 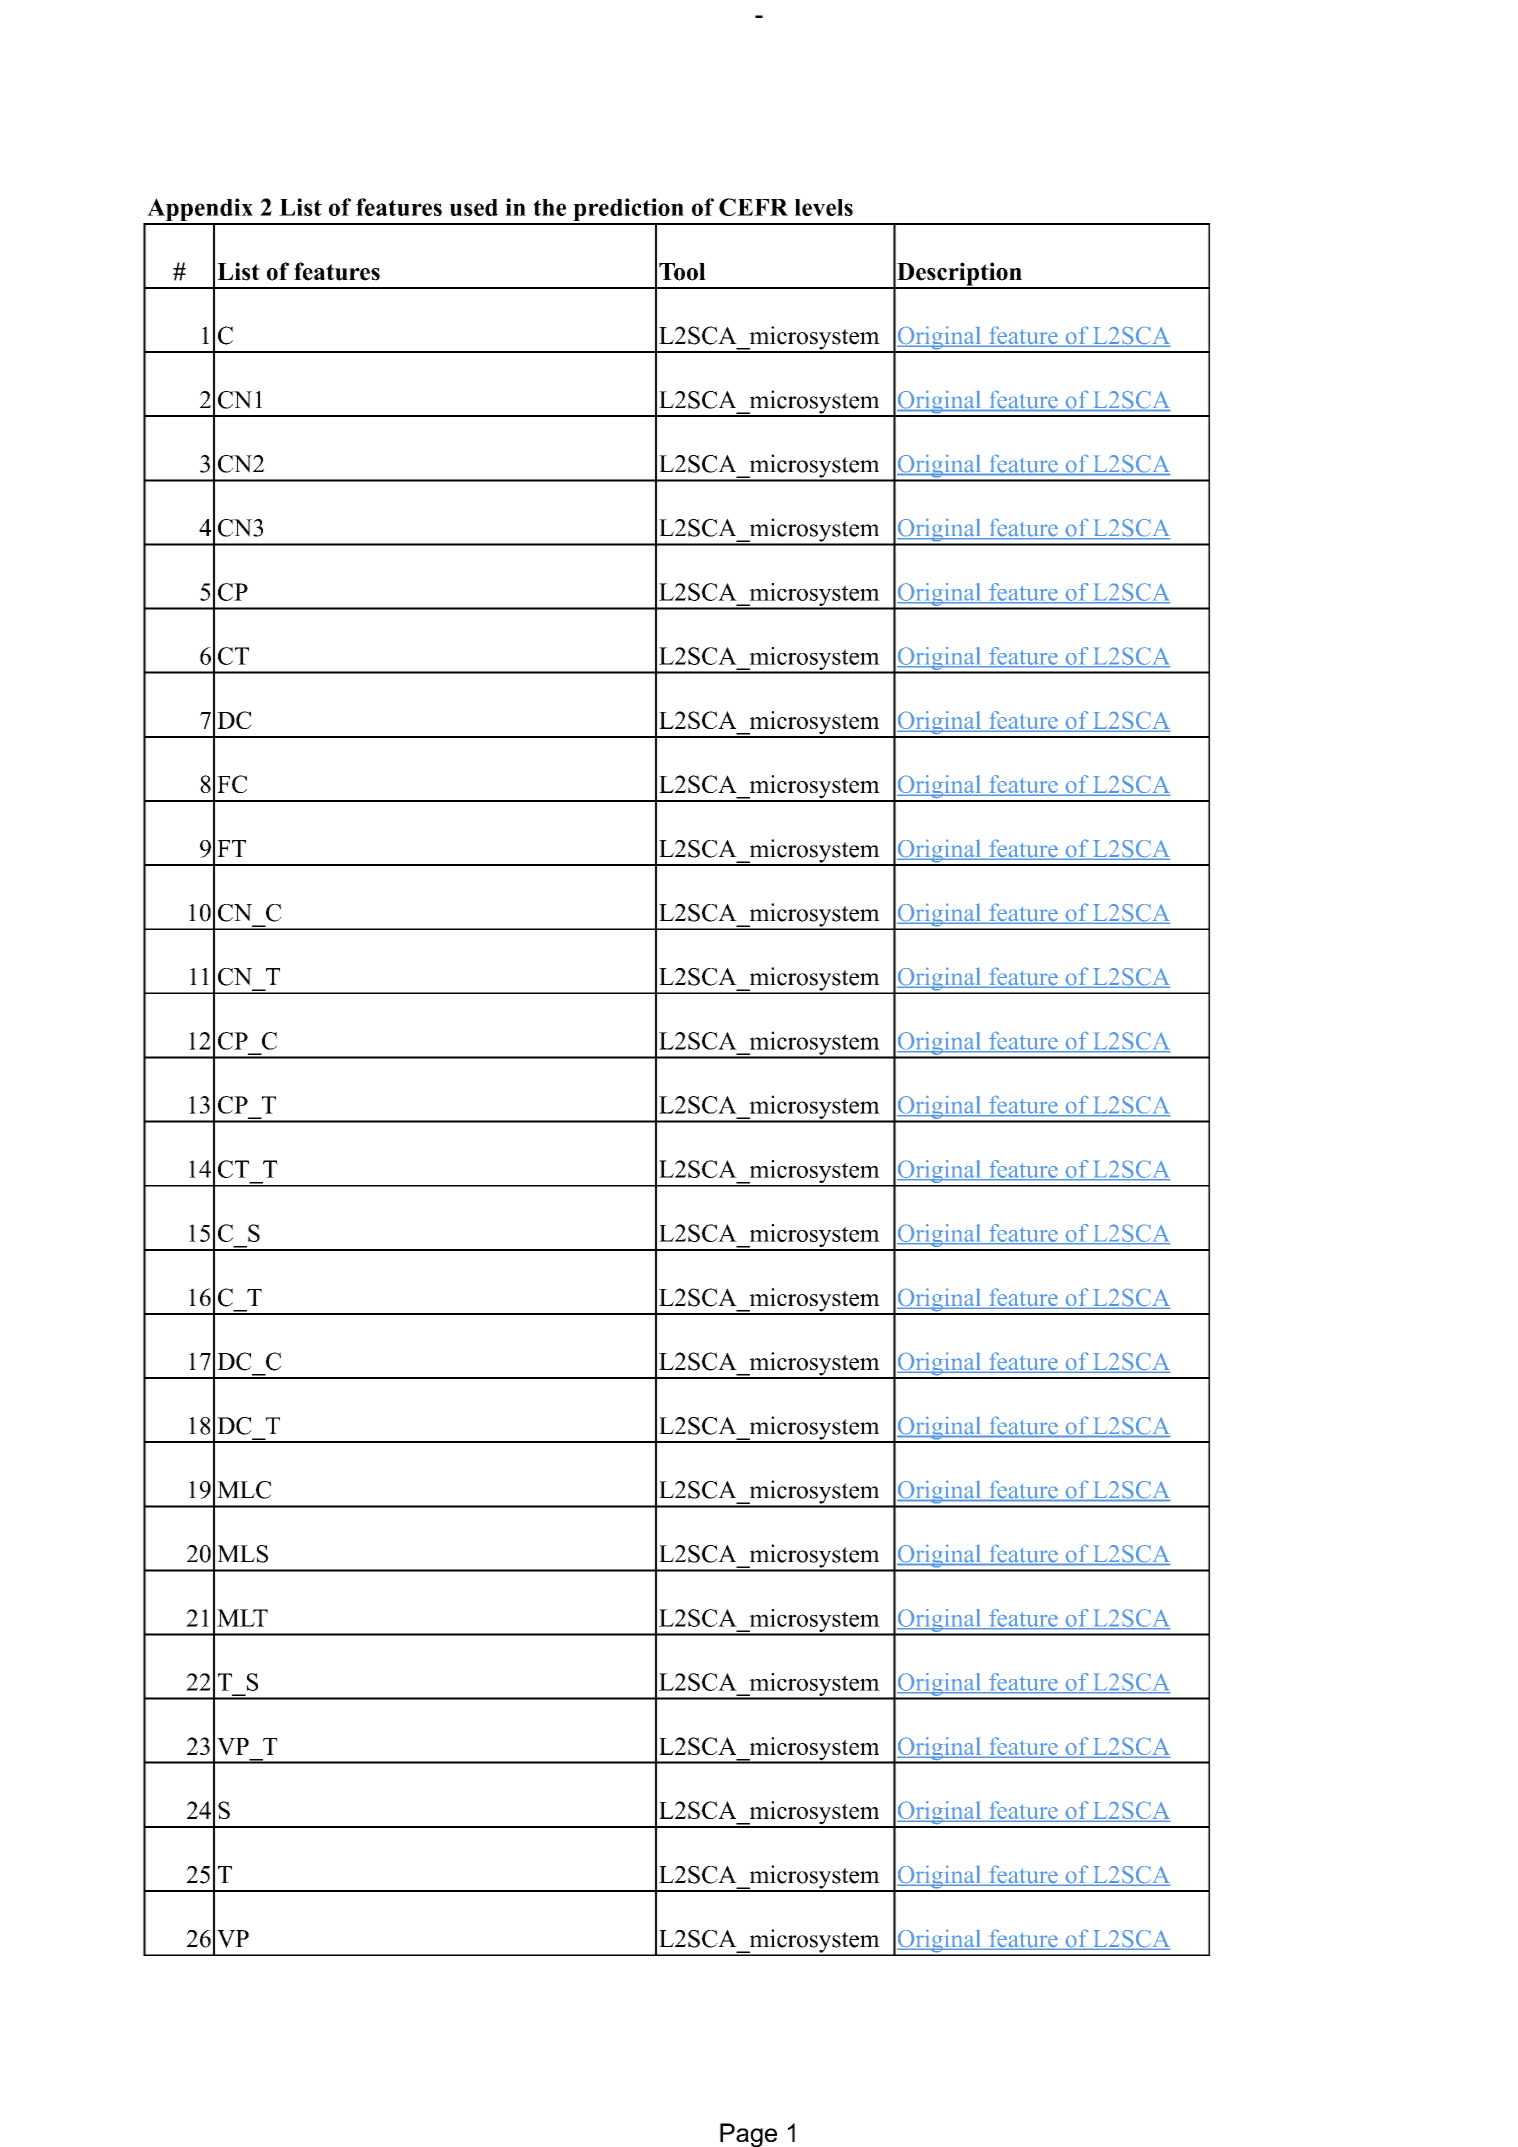 I want to click on used, so click(x=474, y=207).
